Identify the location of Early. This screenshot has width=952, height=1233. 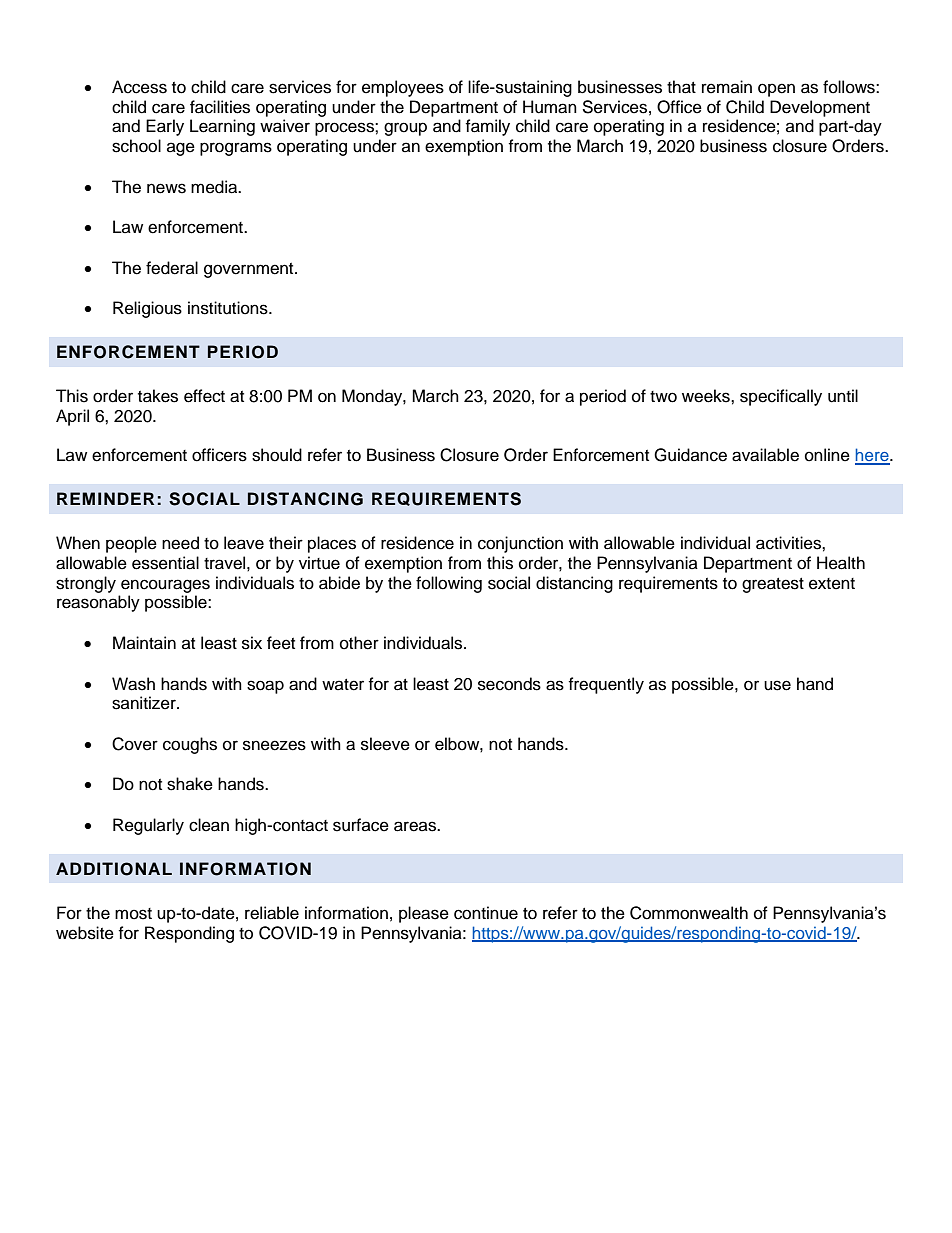
(165, 127).
